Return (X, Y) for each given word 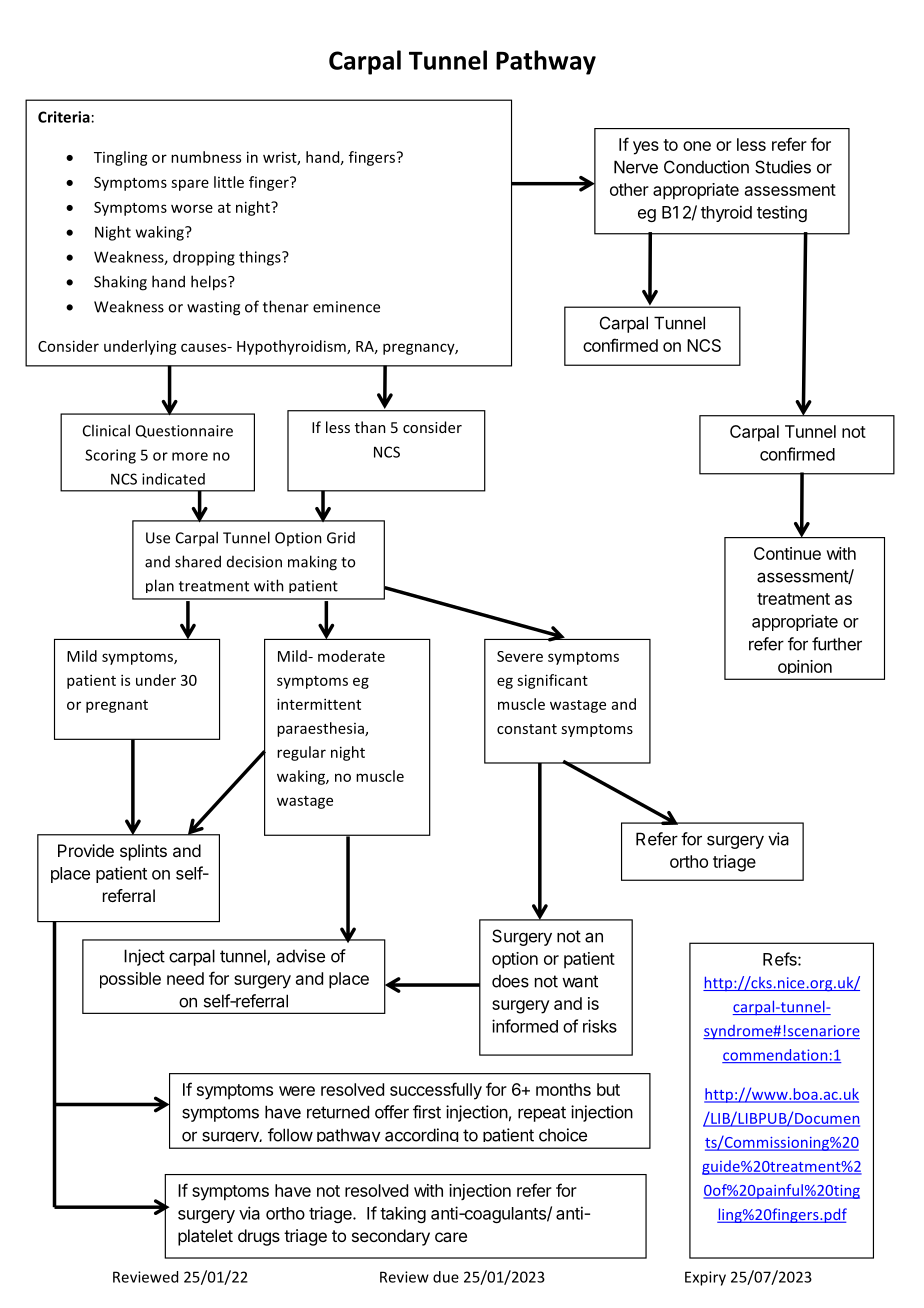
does (510, 981)
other (629, 189)
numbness (206, 157)
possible (130, 980)
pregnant (117, 706)
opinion (804, 669)
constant (527, 729)
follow (290, 1135)
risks (600, 1026)
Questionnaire (184, 431)
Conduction (706, 167)
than (370, 427)
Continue (787, 553)
